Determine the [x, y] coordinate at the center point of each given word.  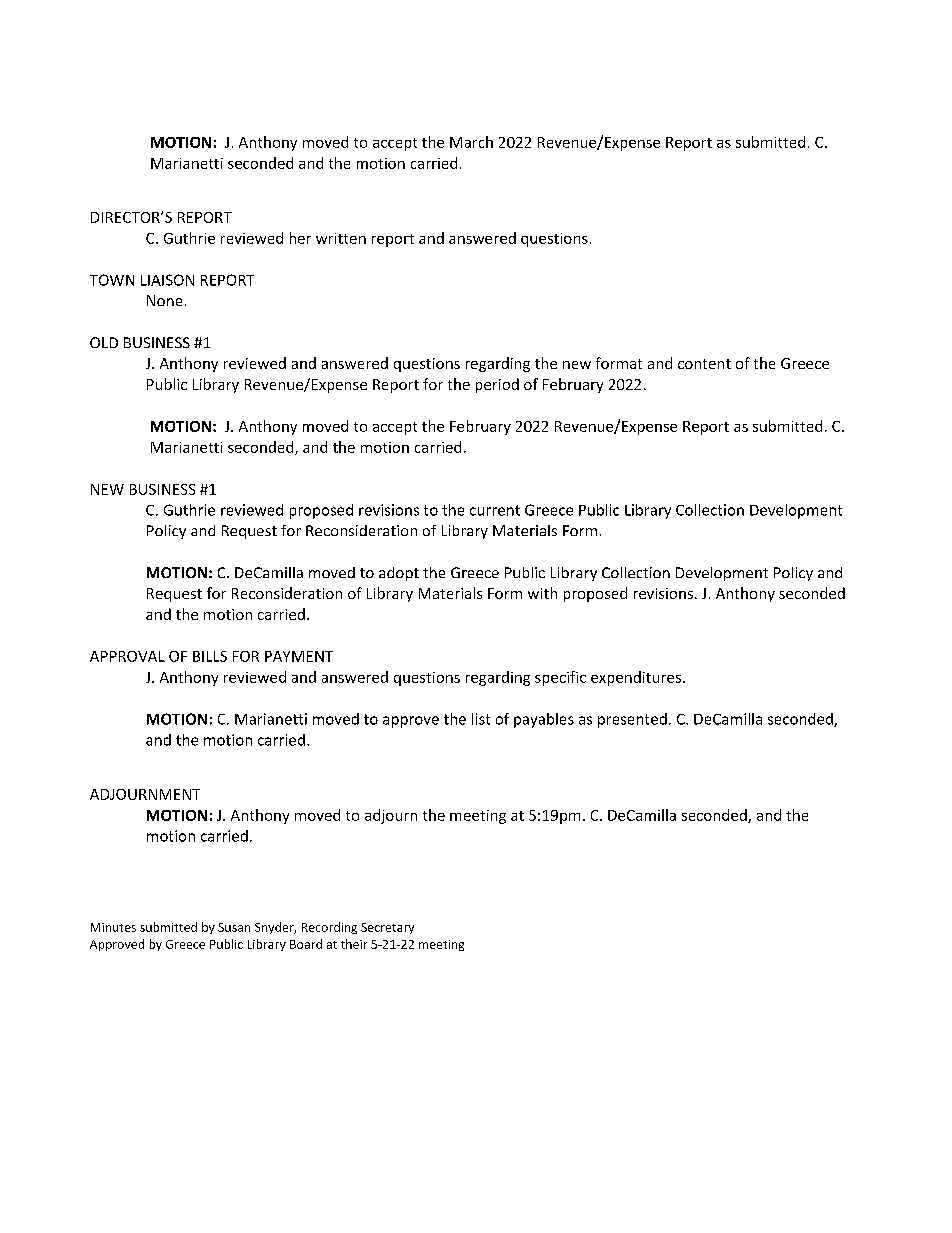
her [300, 238]
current [495, 510]
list [481, 719]
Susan [234, 927]
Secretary [387, 928]
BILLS [210, 656]
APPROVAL [127, 656]
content [704, 364]
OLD [104, 342]
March [471, 142]
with [542, 593]
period [497, 385]
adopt [399, 574]
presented [632, 720]
